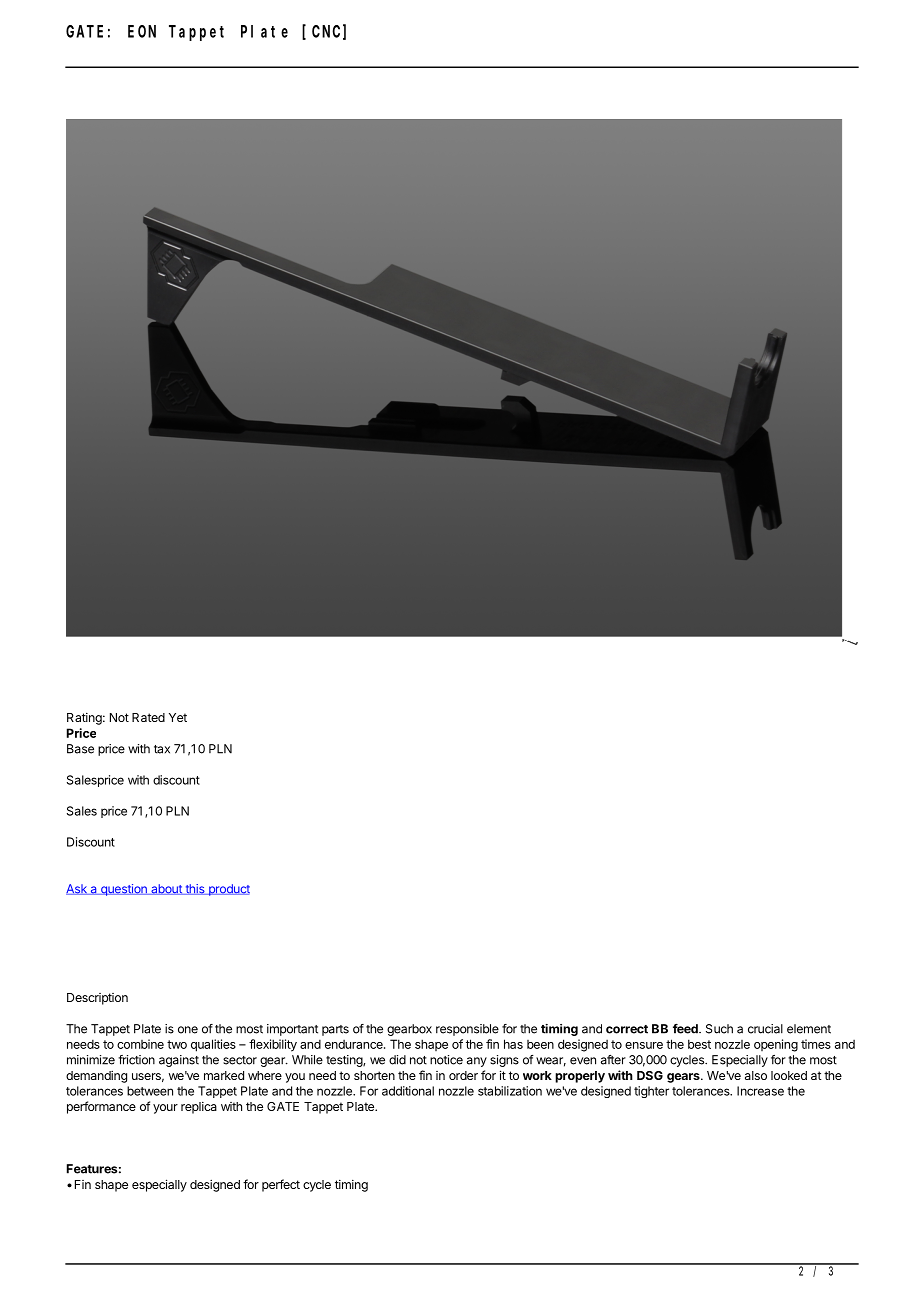 This document has height=1308, width=924. I want to click on your, so click(165, 1109).
